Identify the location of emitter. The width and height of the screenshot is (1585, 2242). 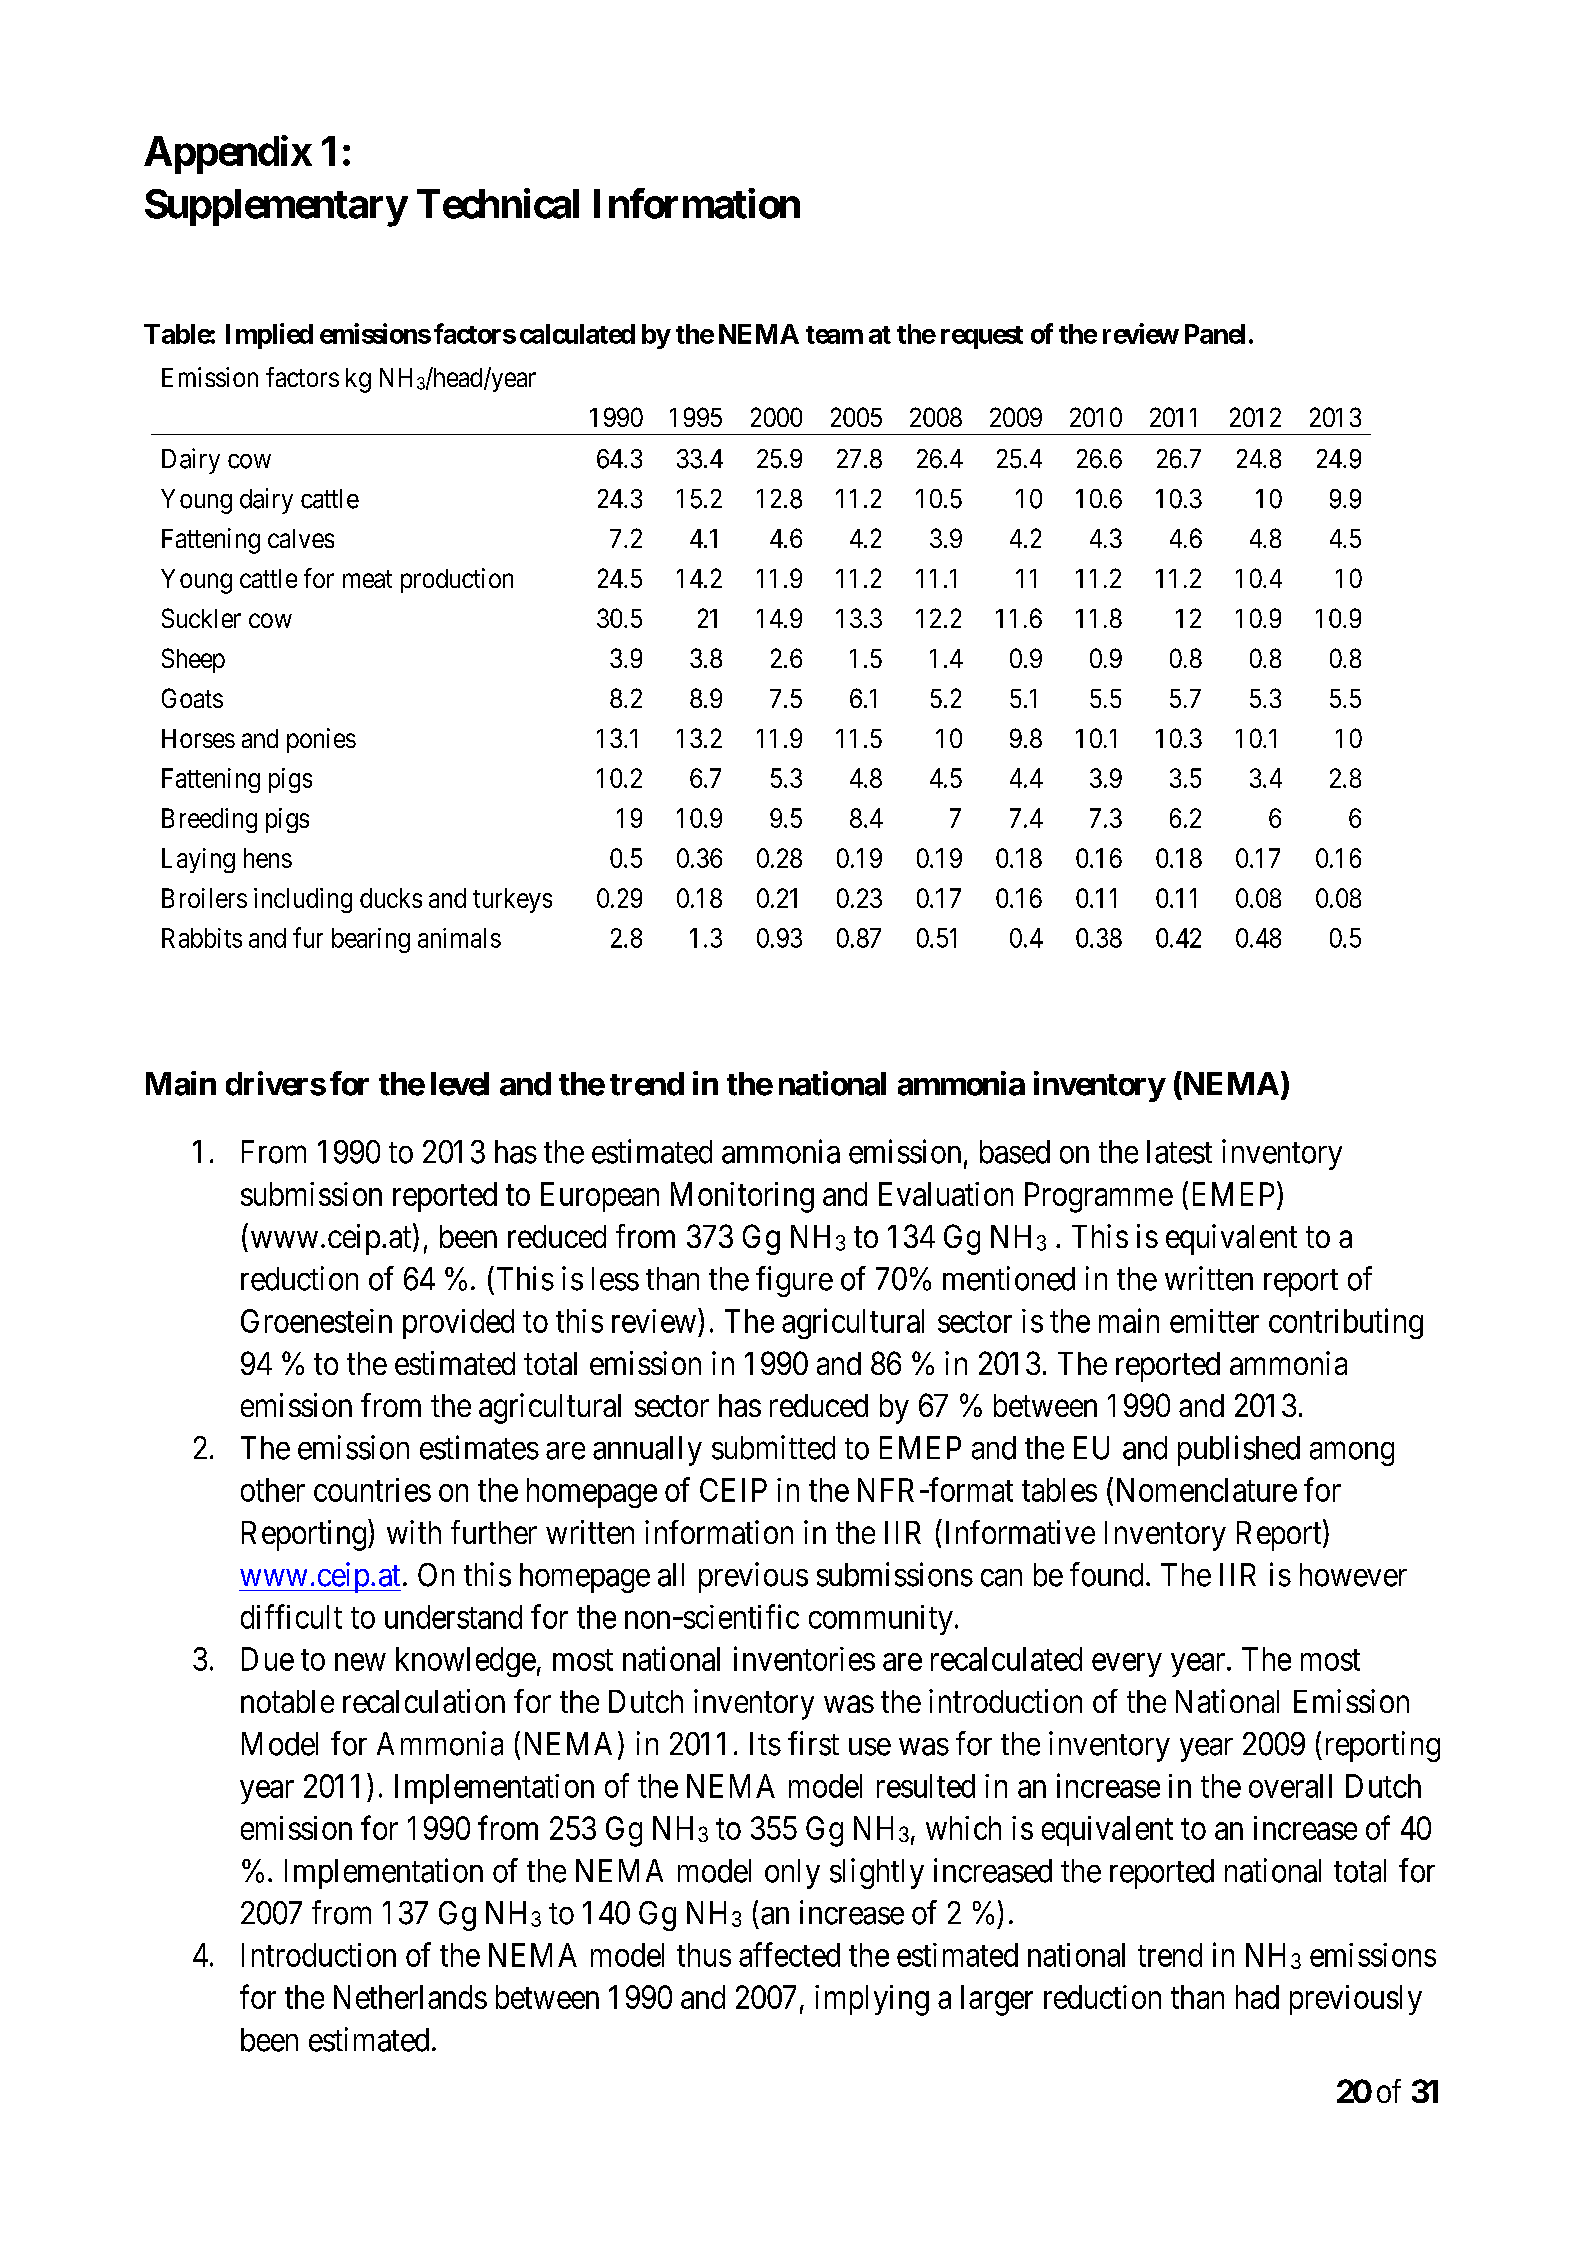
(1214, 1321).
